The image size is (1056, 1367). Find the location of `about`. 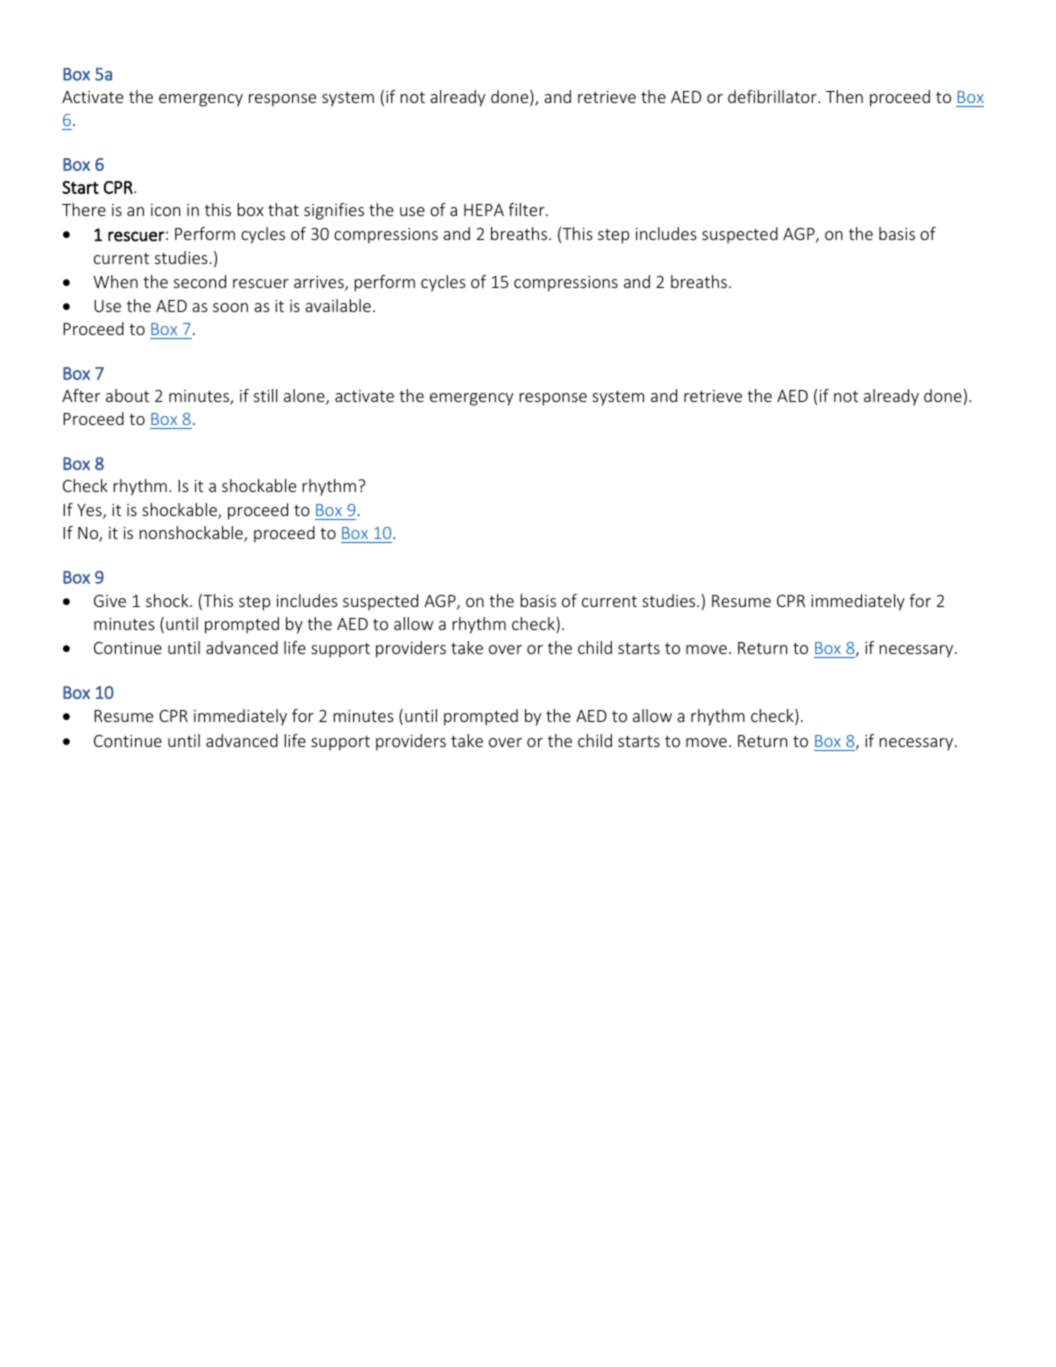

about is located at coordinates (127, 395).
